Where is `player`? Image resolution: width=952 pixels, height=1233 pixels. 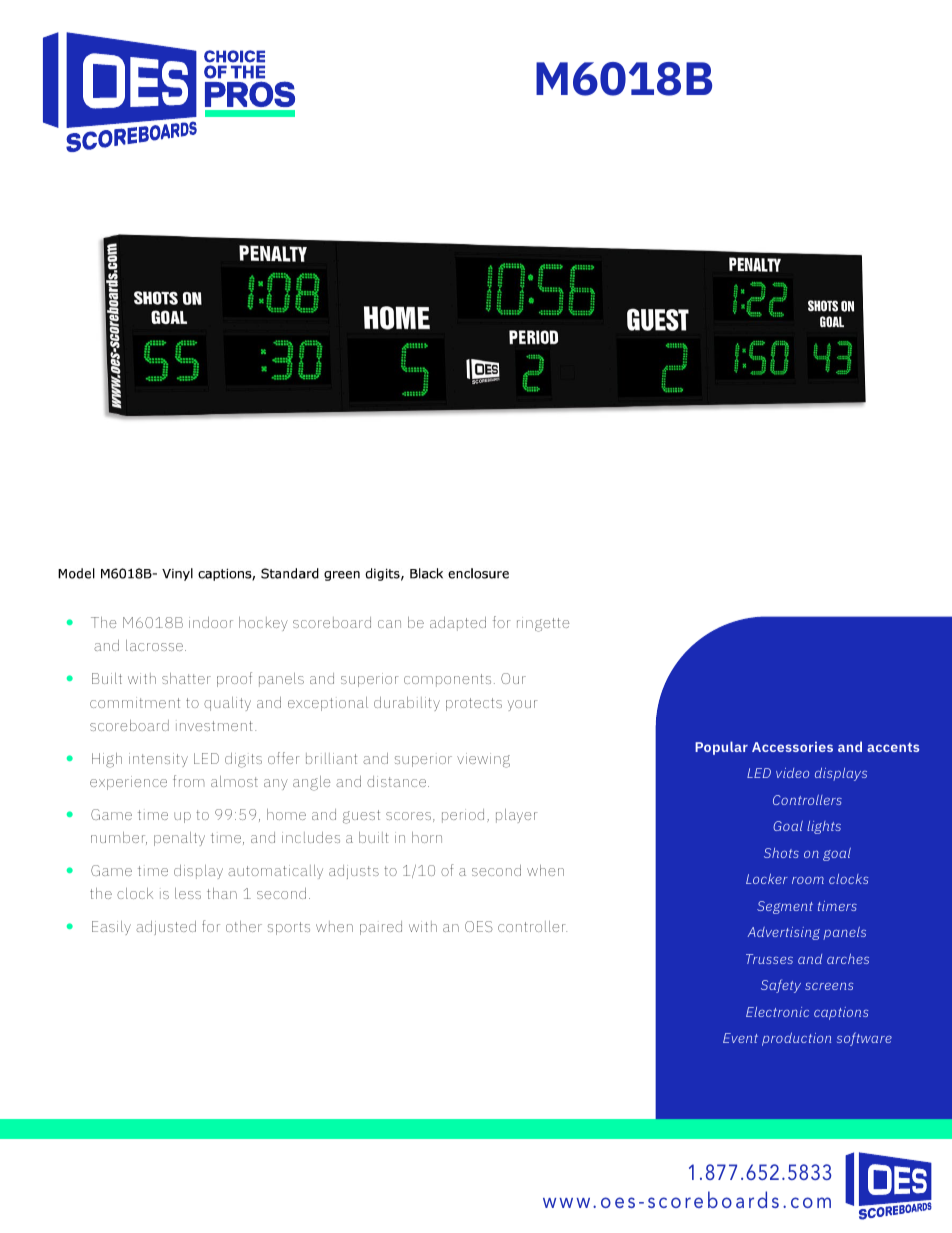
player is located at coordinates (517, 816).
